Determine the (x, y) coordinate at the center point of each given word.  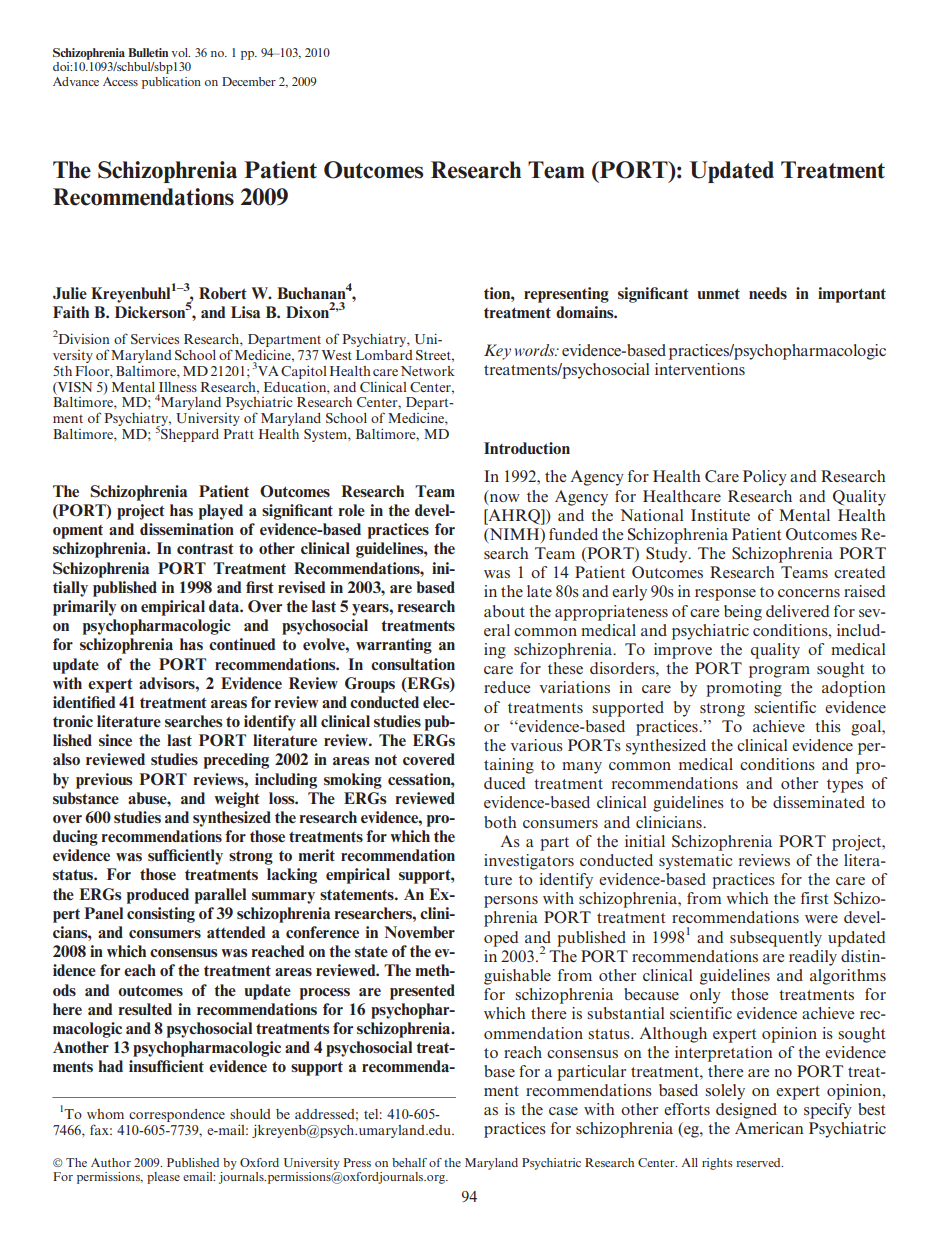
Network (428, 371)
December (249, 81)
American (769, 1128)
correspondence (177, 1115)
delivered (798, 611)
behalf (409, 1162)
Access (120, 81)
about (504, 611)
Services (155, 338)
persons (511, 902)
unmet (718, 293)
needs (768, 293)
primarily (85, 608)
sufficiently (185, 857)
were (821, 919)
